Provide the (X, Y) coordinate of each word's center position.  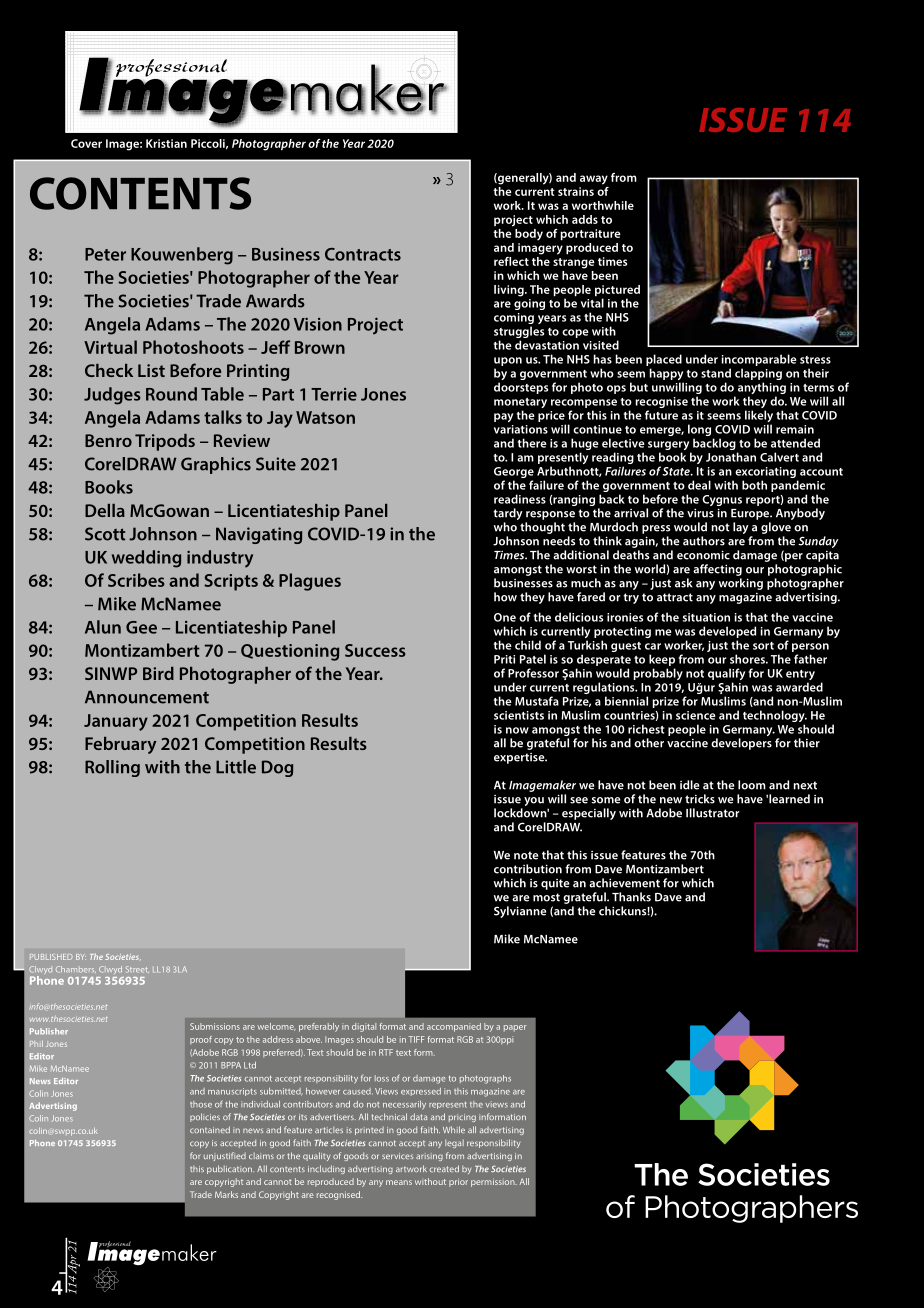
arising (429, 1157)
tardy (508, 515)
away (594, 180)
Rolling (112, 768)
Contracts (363, 254)
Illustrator (713, 813)
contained (210, 1129)
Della (105, 510)
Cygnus (722, 502)
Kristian (166, 143)
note (526, 855)
